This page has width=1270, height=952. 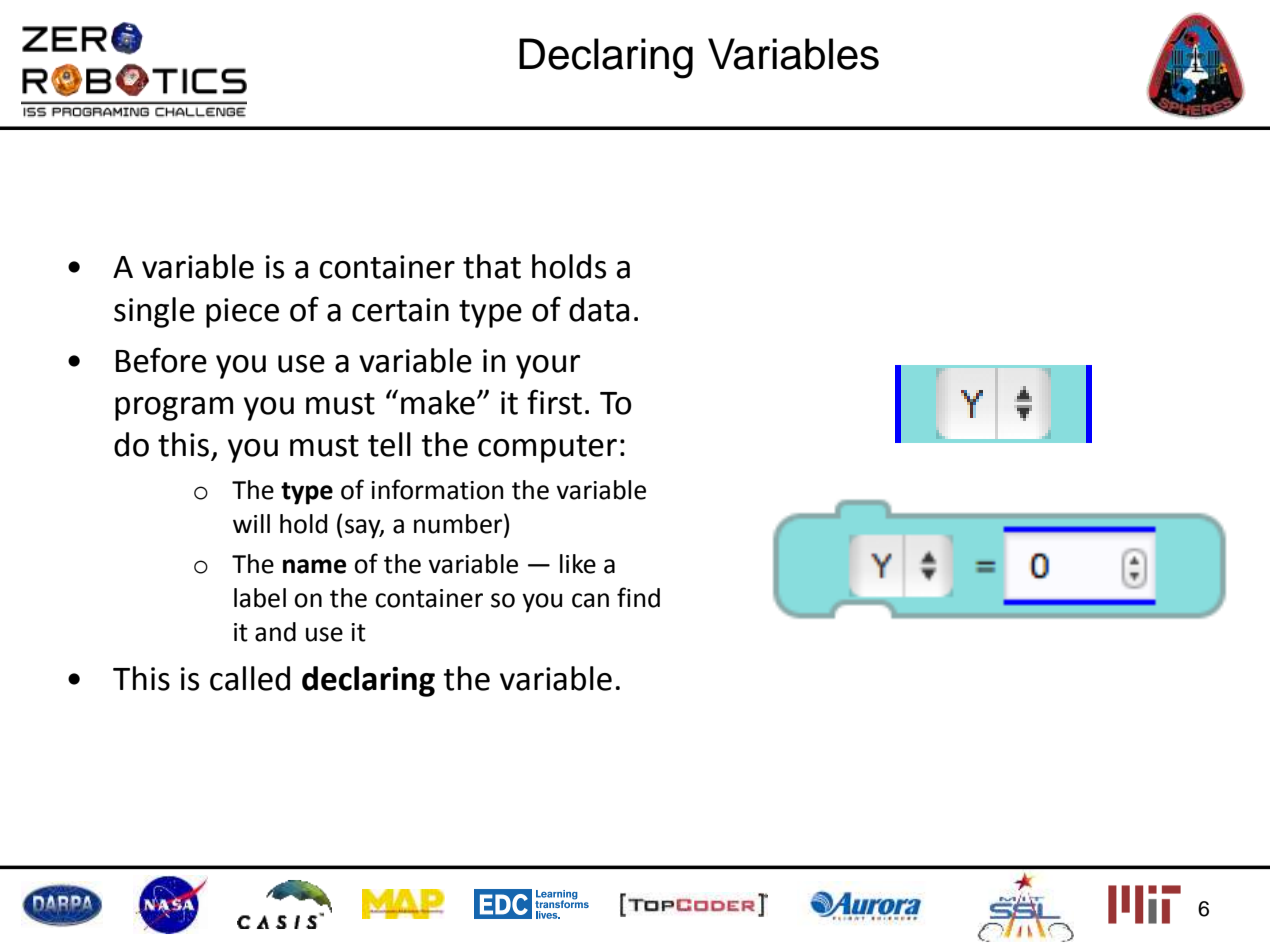 What do you see at coordinates (437, 489) in the page?
I see `information` at bounding box center [437, 489].
